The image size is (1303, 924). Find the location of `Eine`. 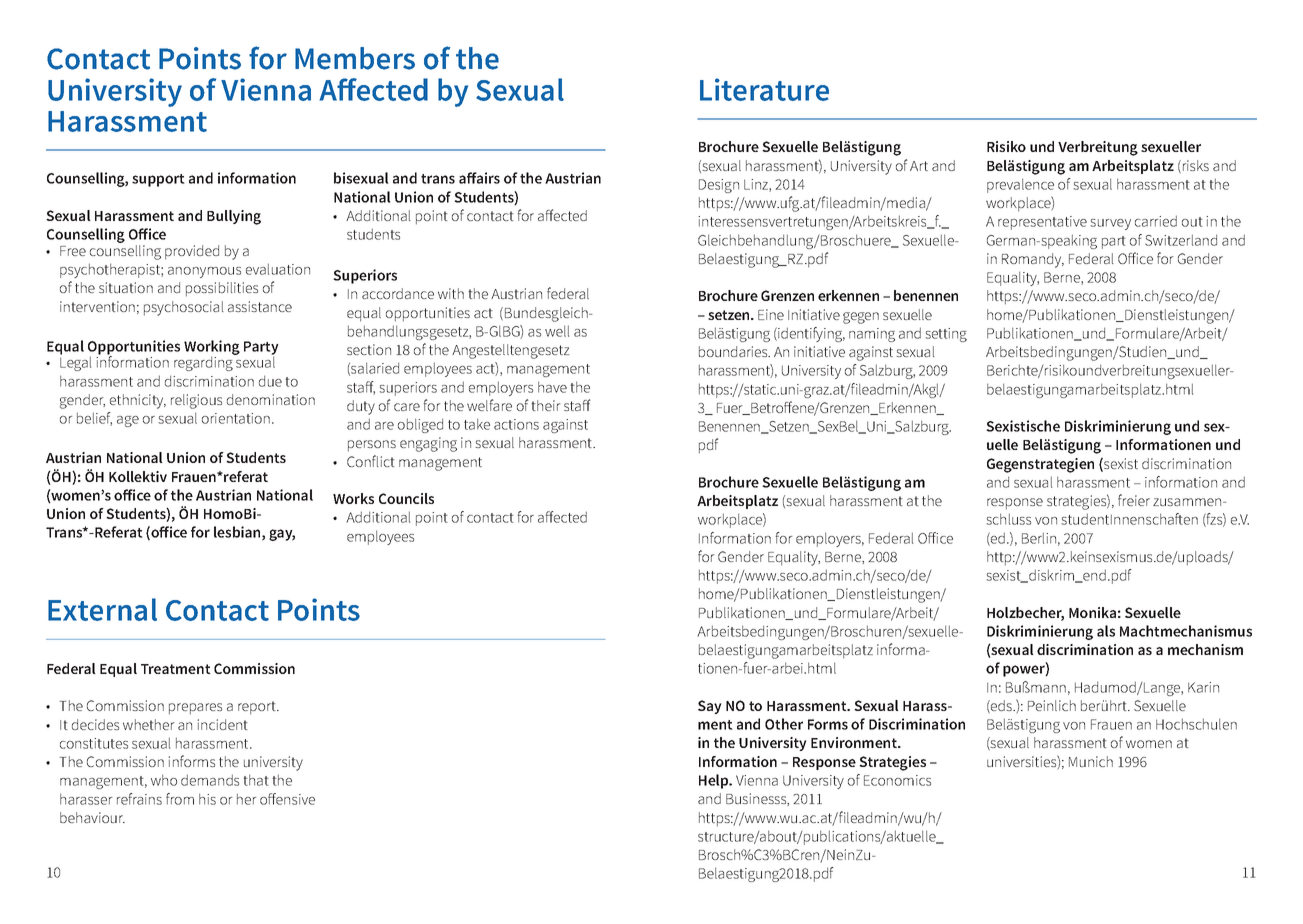

Eine is located at coordinates (771, 314).
